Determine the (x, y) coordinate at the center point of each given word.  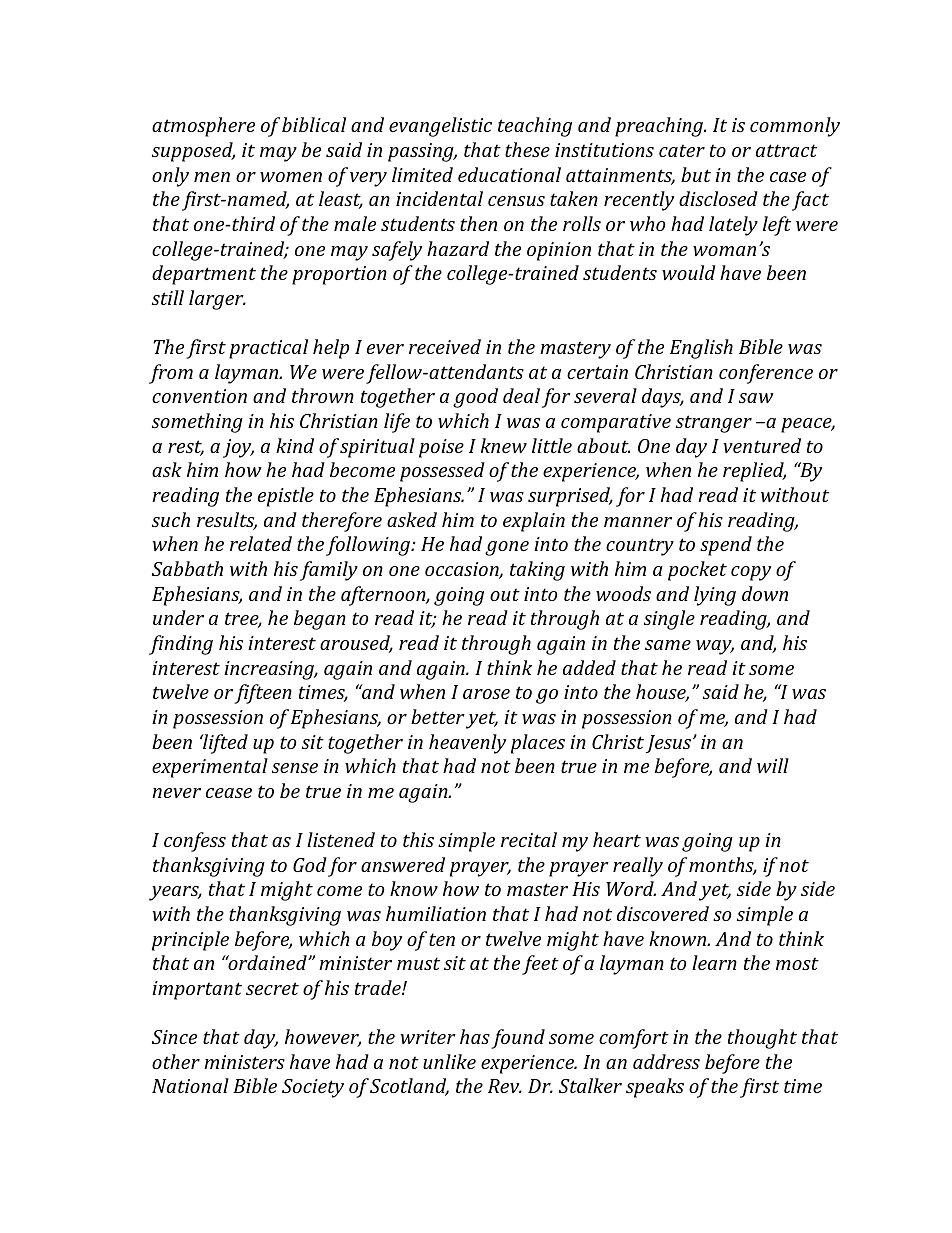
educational (509, 174)
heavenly (467, 744)
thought (762, 1039)
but (696, 174)
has (475, 1036)
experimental (210, 768)
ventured (762, 445)
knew (504, 445)
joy (238, 448)
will (773, 765)
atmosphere (203, 127)
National (190, 1085)
